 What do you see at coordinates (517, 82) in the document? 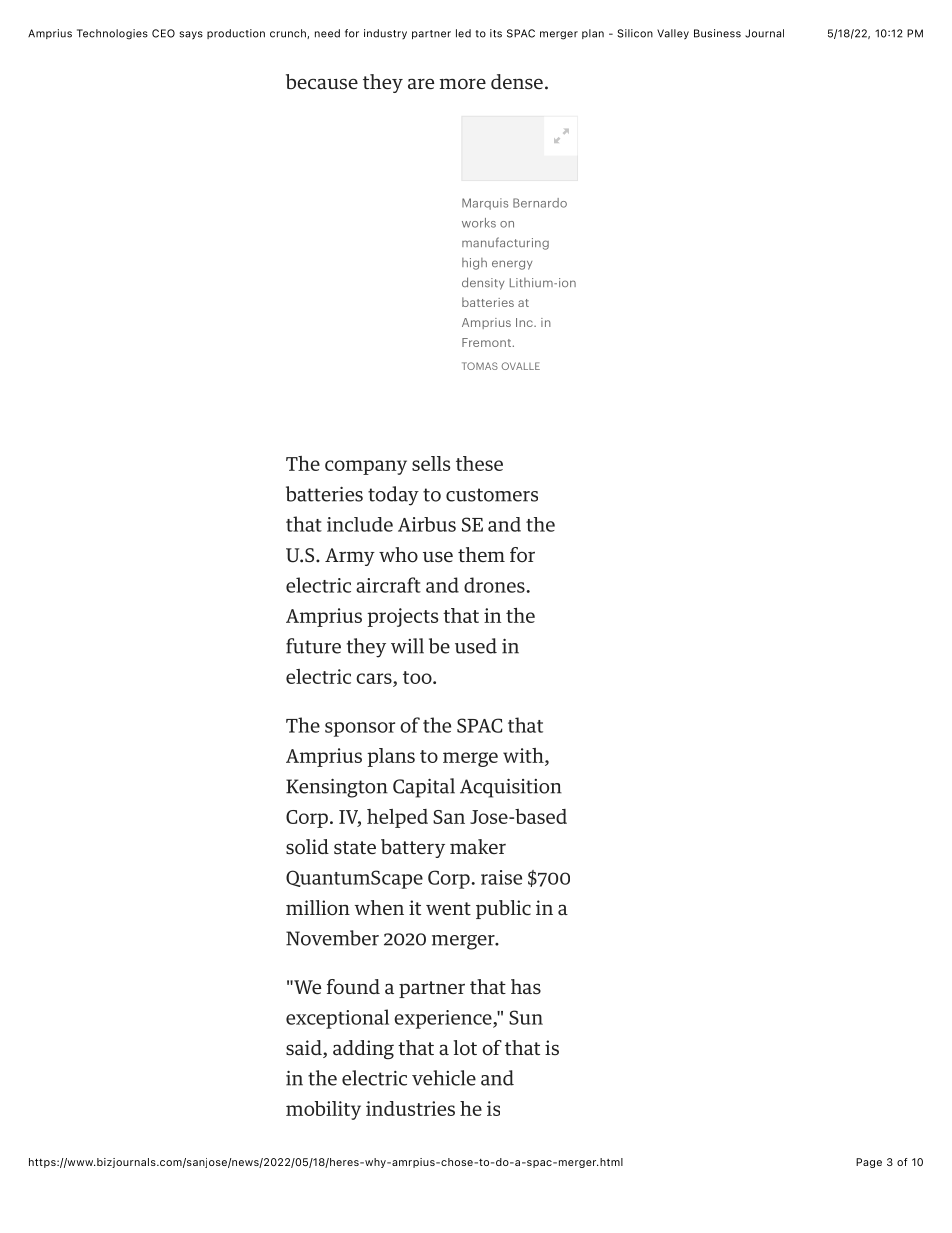
I see `dense` at bounding box center [517, 82].
